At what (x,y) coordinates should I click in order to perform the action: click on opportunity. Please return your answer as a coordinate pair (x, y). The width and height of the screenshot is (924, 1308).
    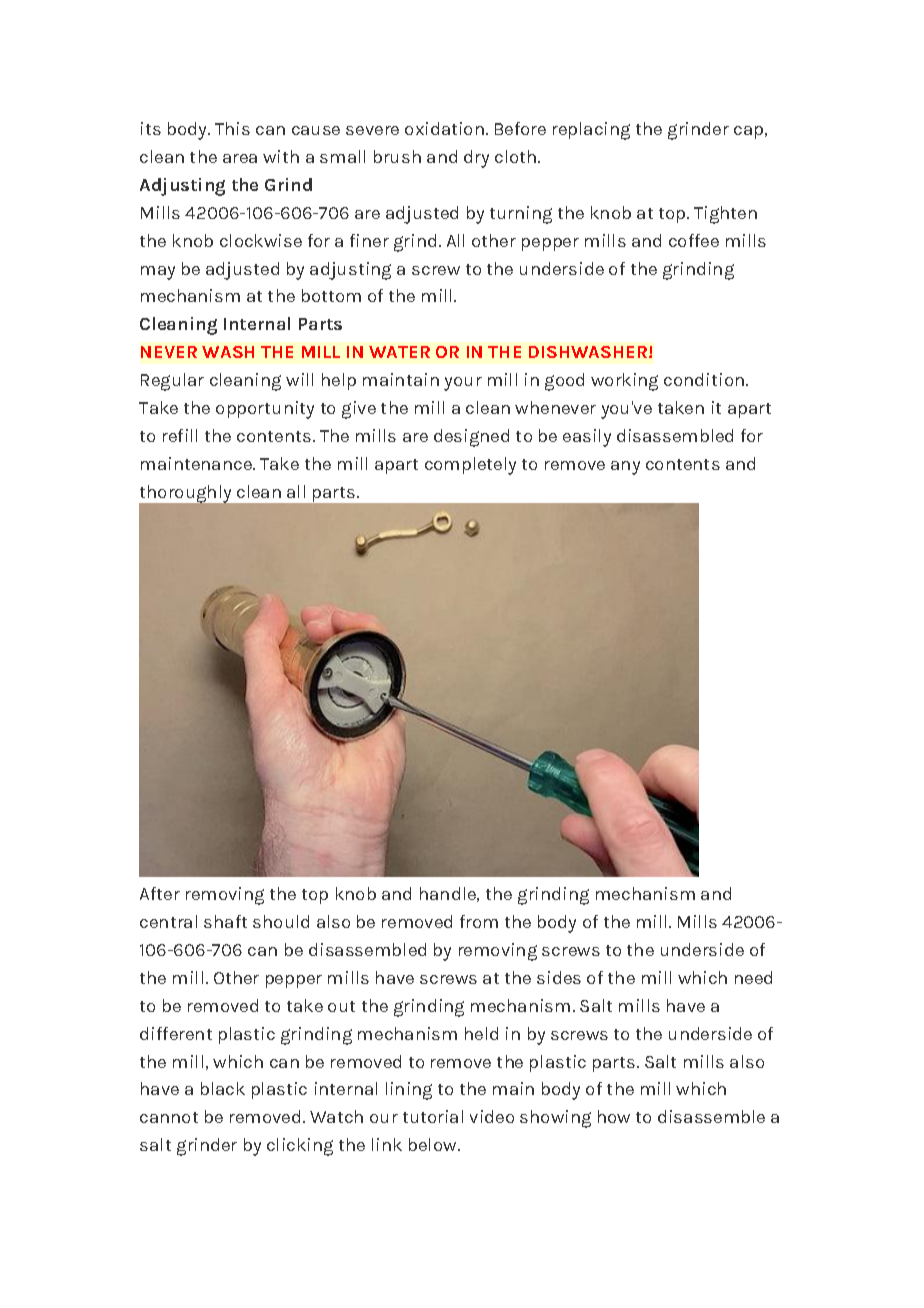
    Looking at the image, I should click on (265, 410).
